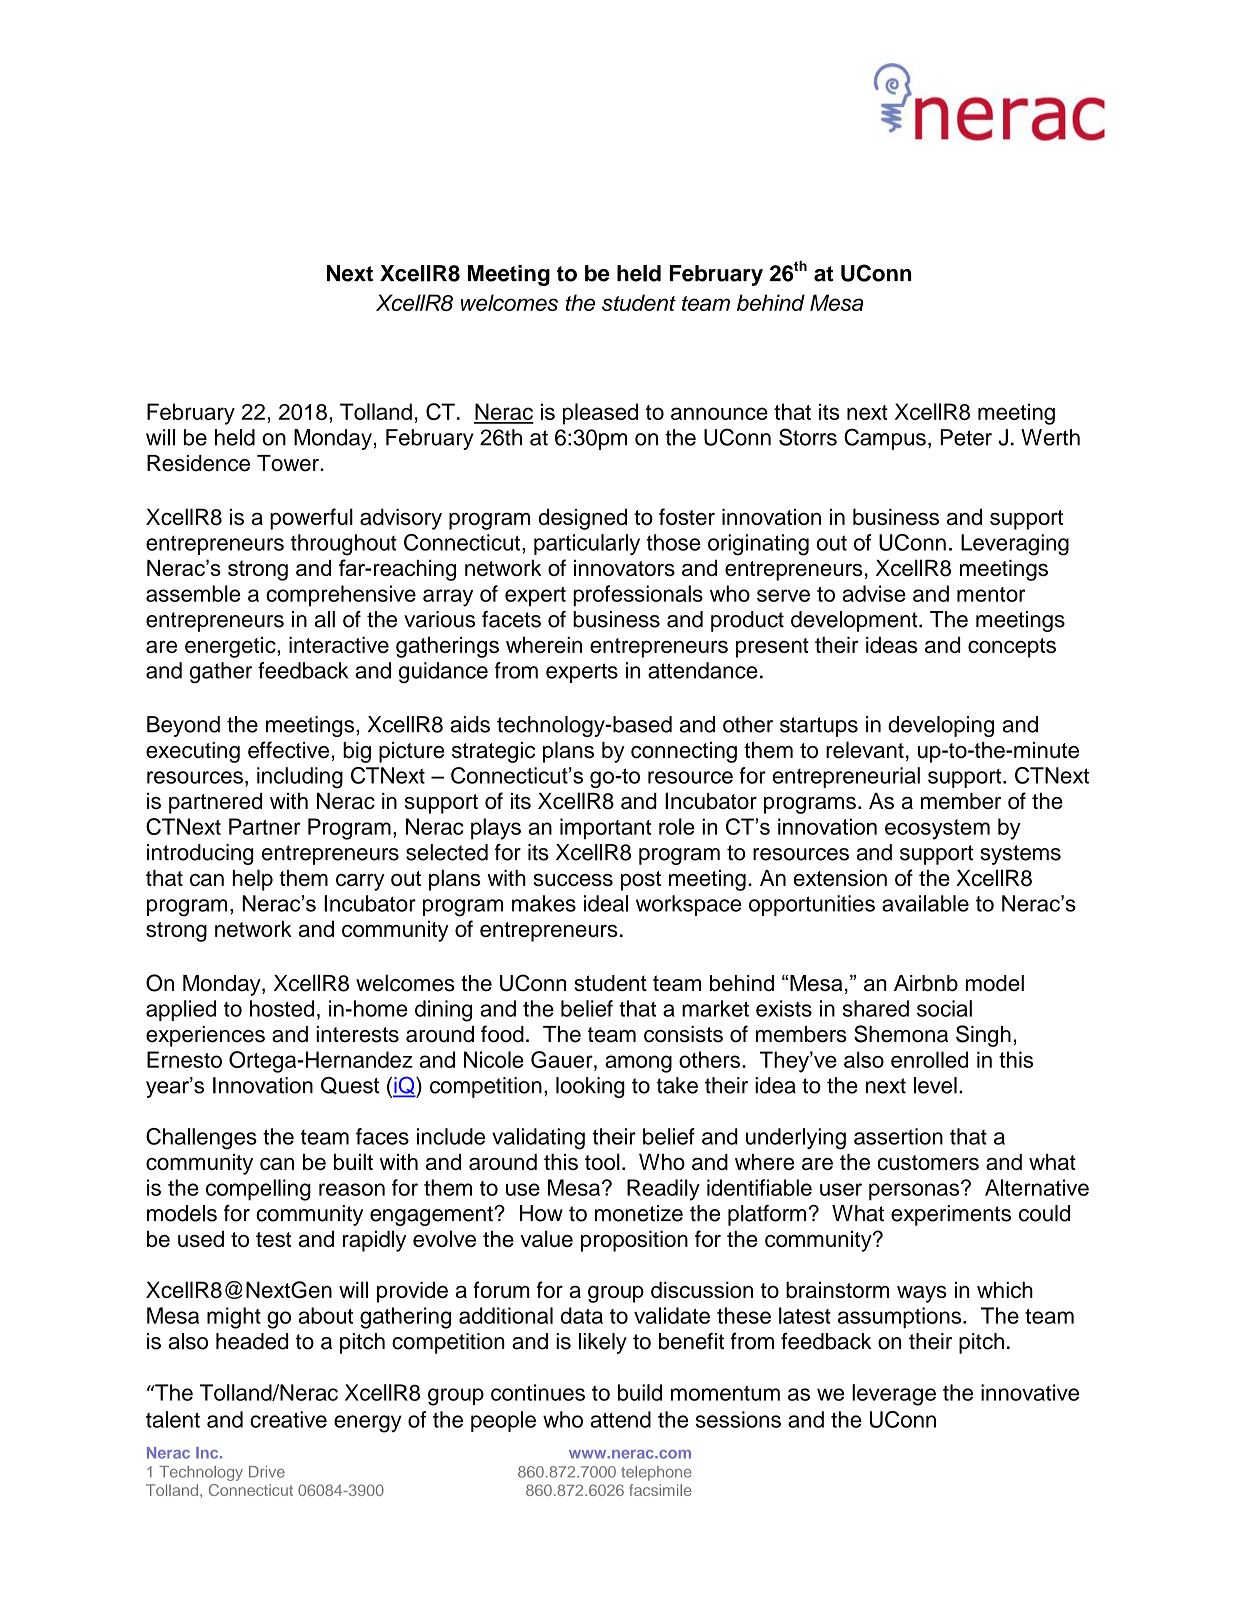 Image resolution: width=1238 pixels, height=1602 pixels. Describe the element at coordinates (966, 437) in the screenshot. I see `Peter` at that location.
